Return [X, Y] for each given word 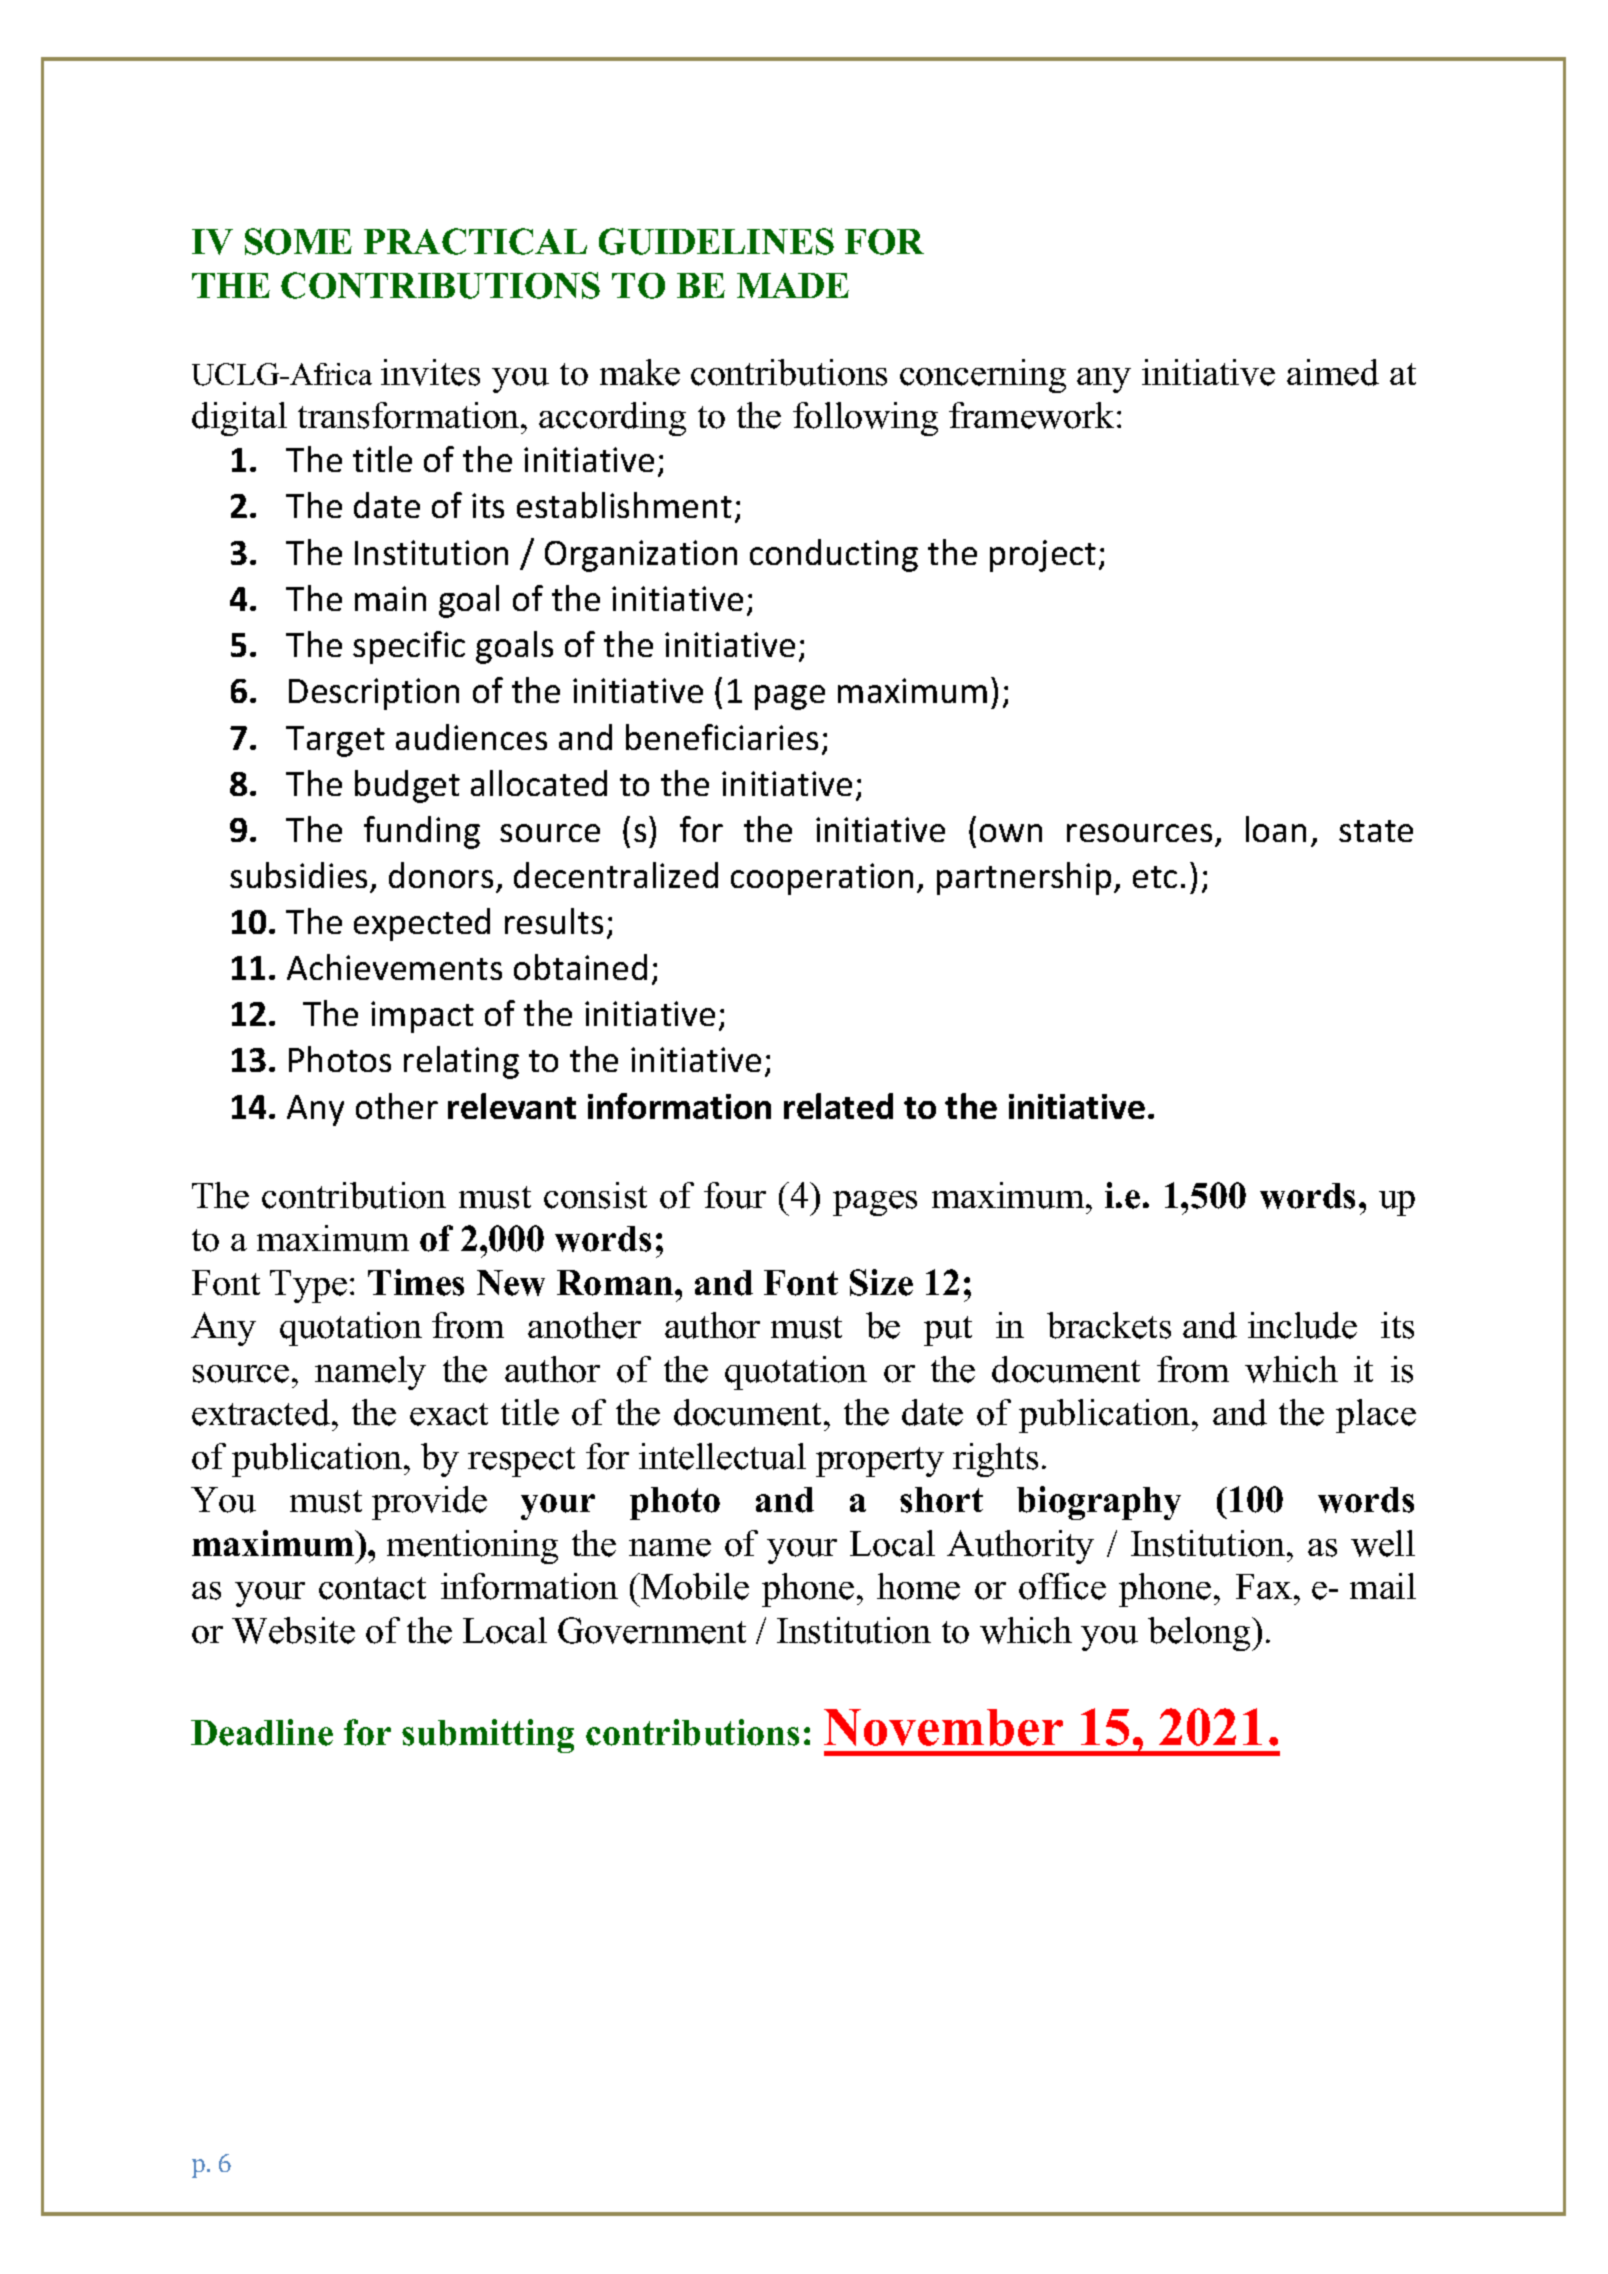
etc [1155, 877]
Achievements [394, 967]
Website [293, 1630]
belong [1200, 1634]
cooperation [822, 879]
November [943, 1727]
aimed [1333, 372]
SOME [298, 241]
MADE [793, 285]
